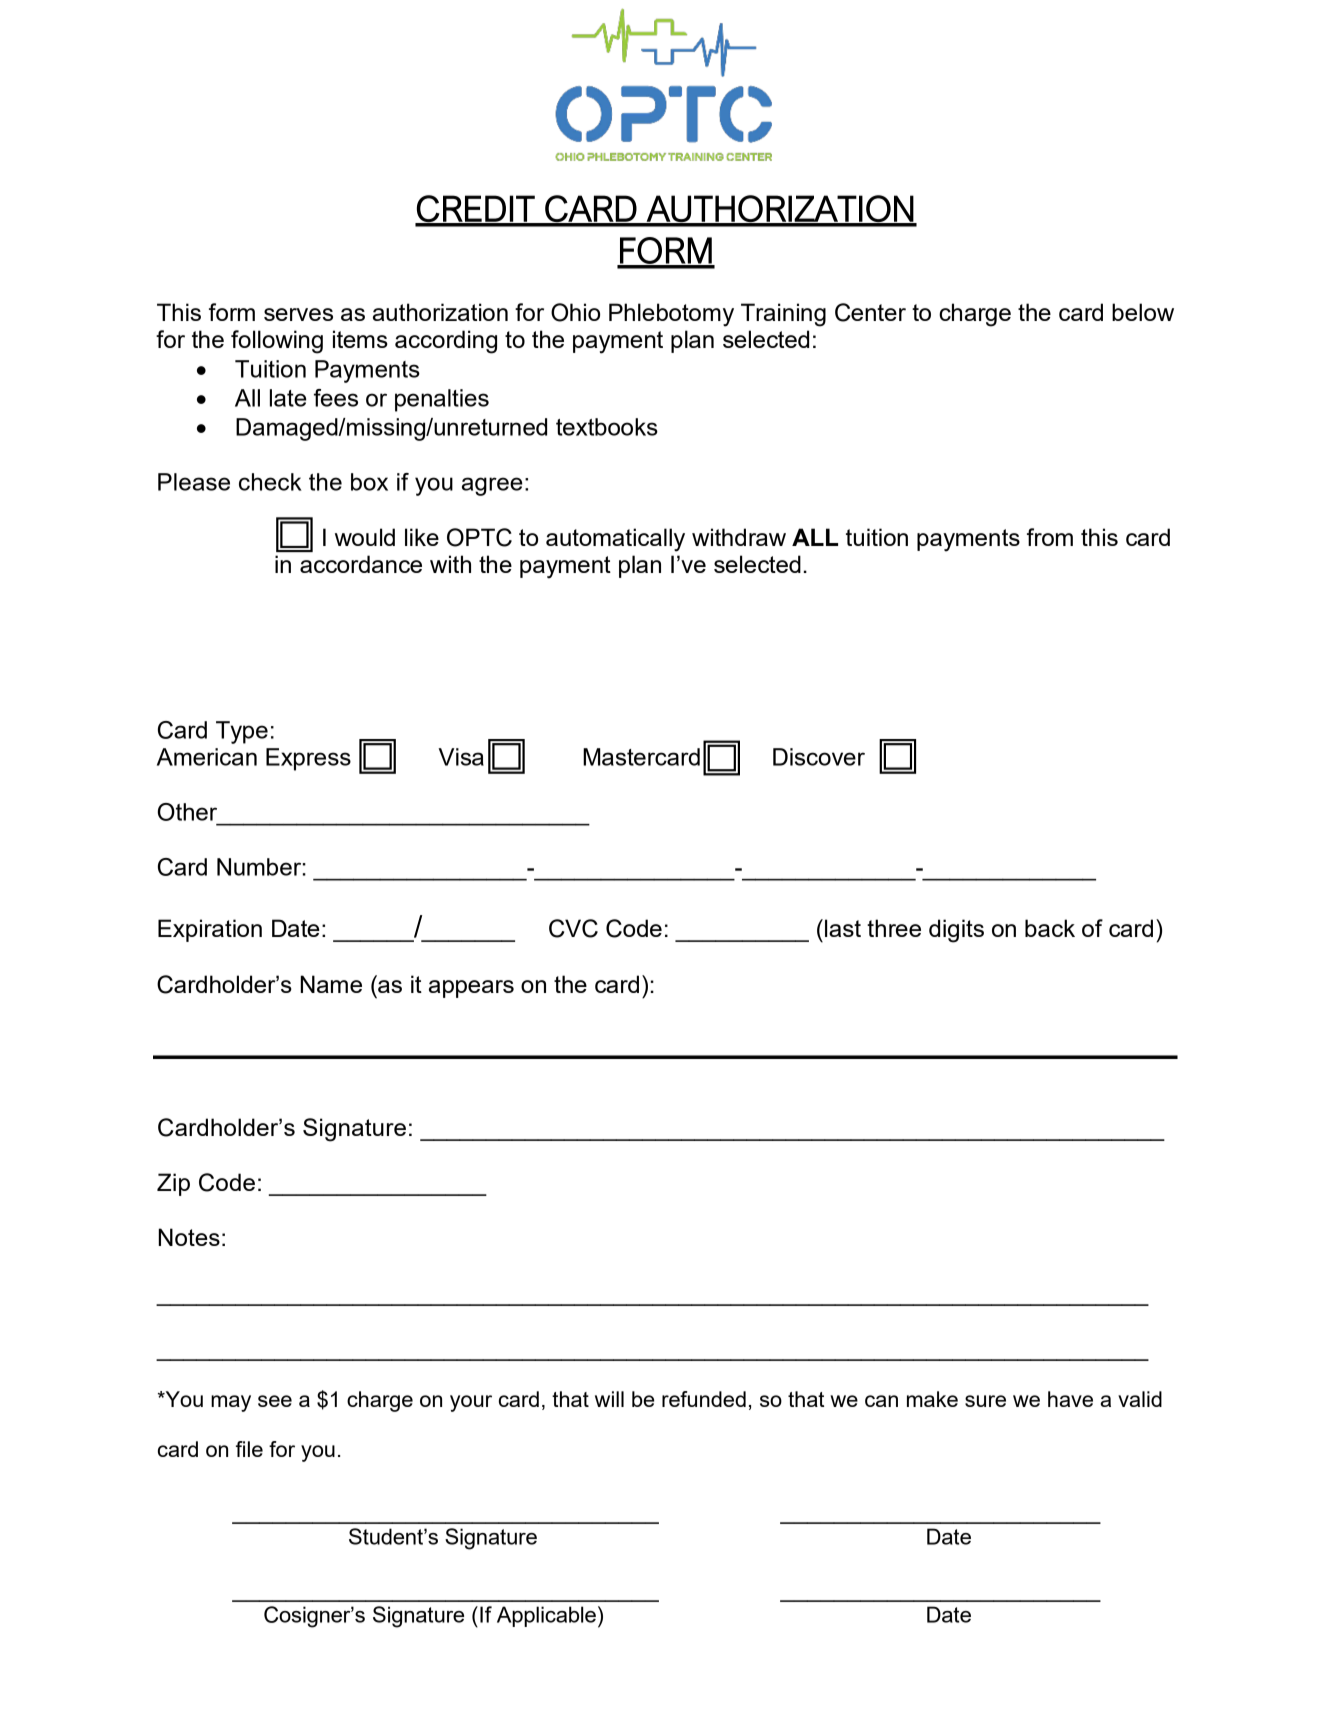  Describe the element at coordinates (1050, 928) in the screenshot. I see `back` at that location.
